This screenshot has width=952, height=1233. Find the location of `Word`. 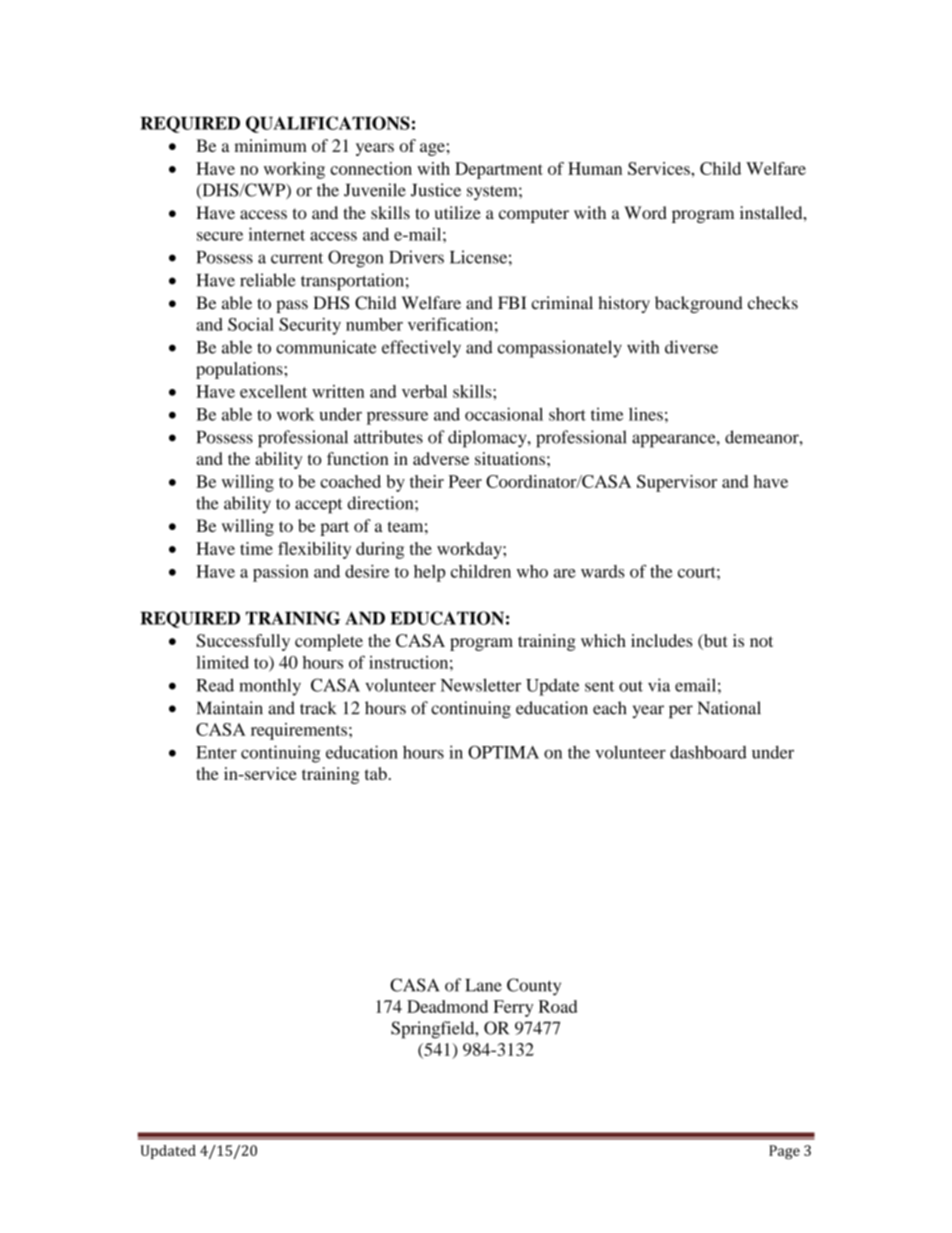

Word is located at coordinates (645, 212).
